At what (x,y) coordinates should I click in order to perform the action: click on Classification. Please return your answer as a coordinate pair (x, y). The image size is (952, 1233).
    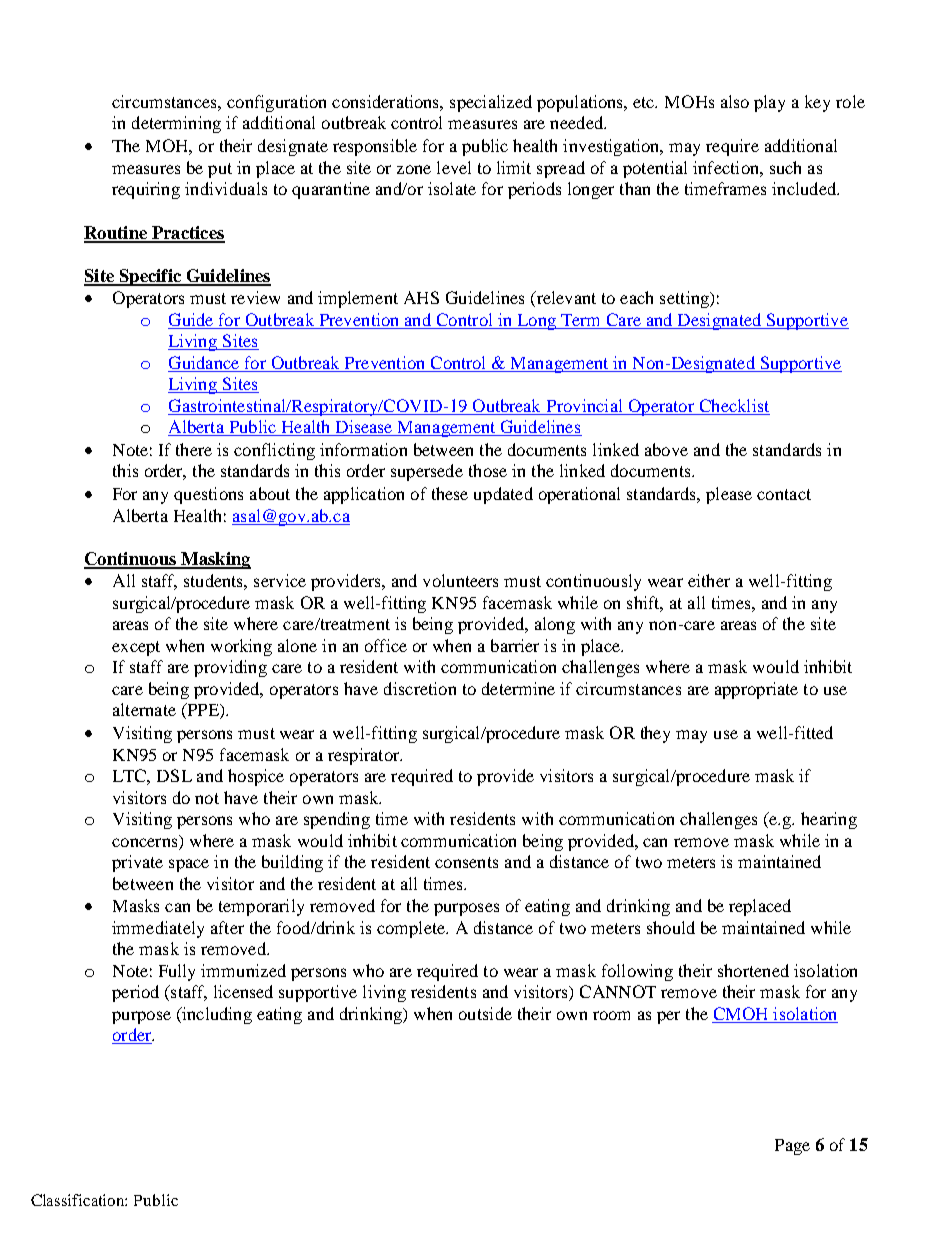
    Looking at the image, I should click on (79, 1200).
